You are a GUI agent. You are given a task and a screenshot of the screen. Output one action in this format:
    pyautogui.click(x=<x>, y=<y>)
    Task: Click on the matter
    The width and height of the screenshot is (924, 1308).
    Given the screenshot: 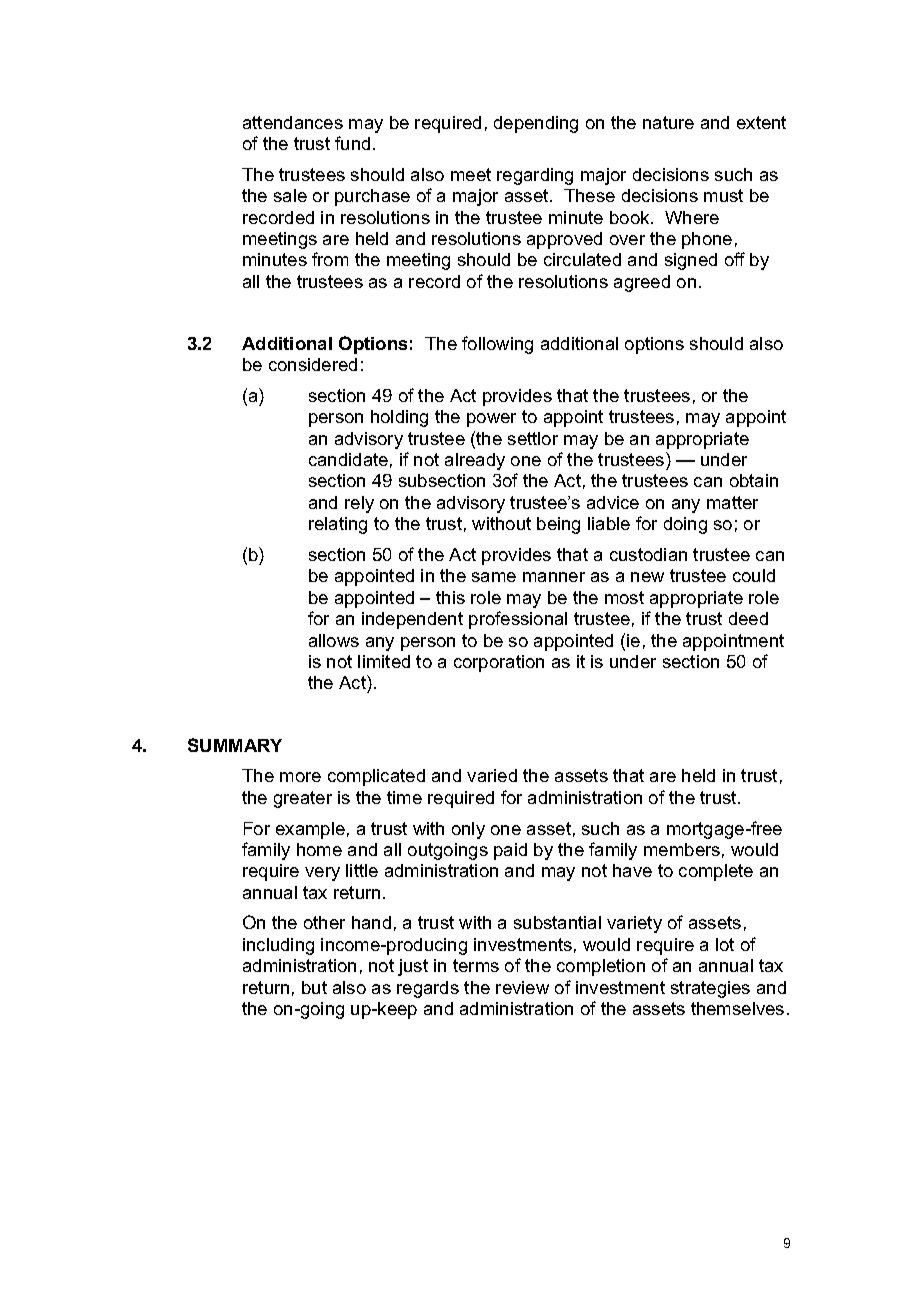 What is the action you would take?
    pyautogui.click(x=732, y=502)
